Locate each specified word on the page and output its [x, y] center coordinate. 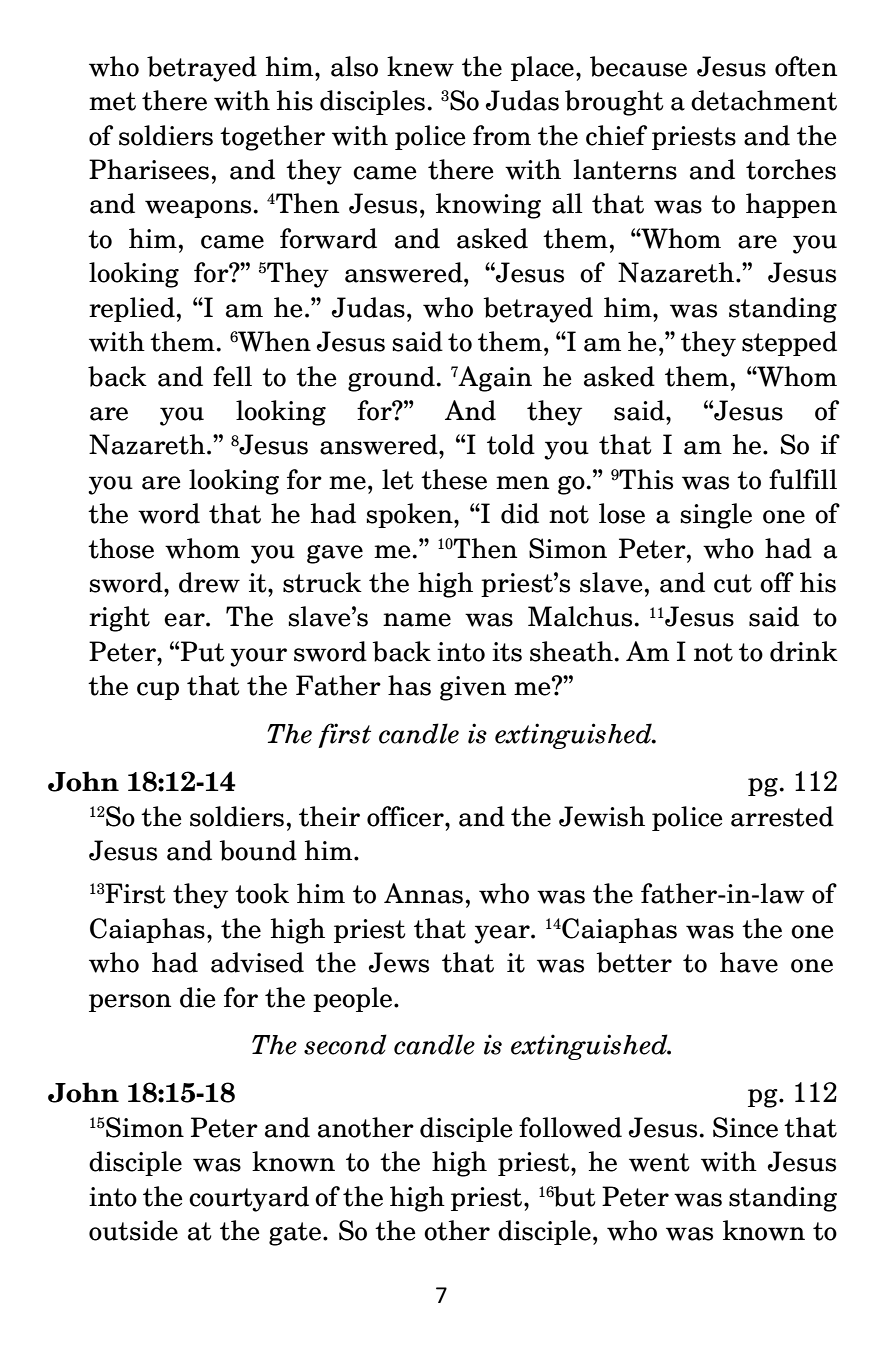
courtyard [249, 1199]
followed [570, 1127]
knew [420, 66]
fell [232, 376]
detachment [764, 100]
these [454, 479]
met [112, 101]
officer [406, 816]
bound [258, 850]
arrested [782, 816]
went [659, 1162]
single [716, 516]
